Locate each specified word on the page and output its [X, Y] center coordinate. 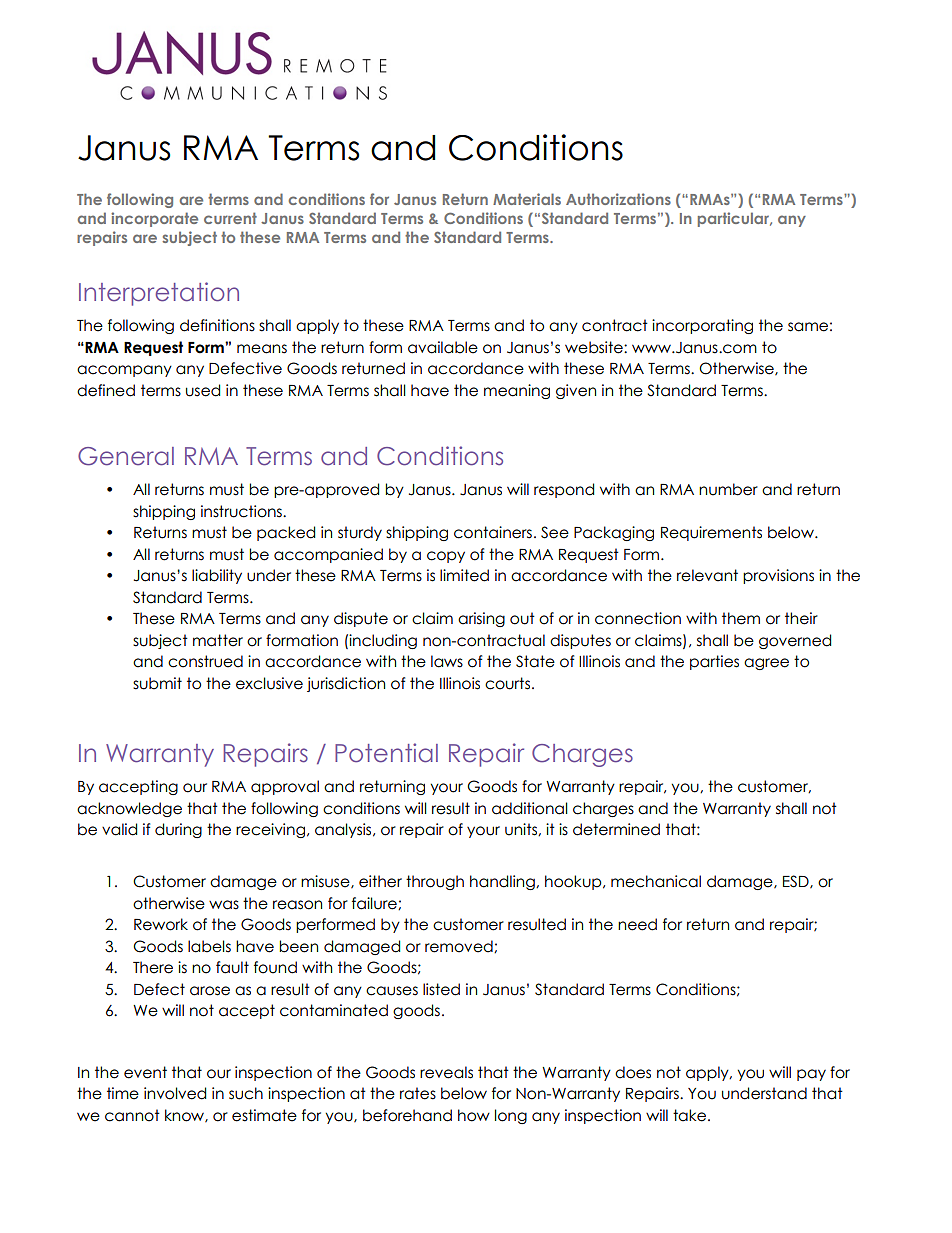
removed [460, 946]
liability [217, 576]
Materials [527, 199]
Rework [161, 924]
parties [714, 662]
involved [175, 1093]
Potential [386, 753]
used [203, 390]
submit [157, 683]
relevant [707, 575]
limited [464, 575]
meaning [517, 391]
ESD [797, 882]
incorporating [702, 326]
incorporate [154, 219]
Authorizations [618, 199]
